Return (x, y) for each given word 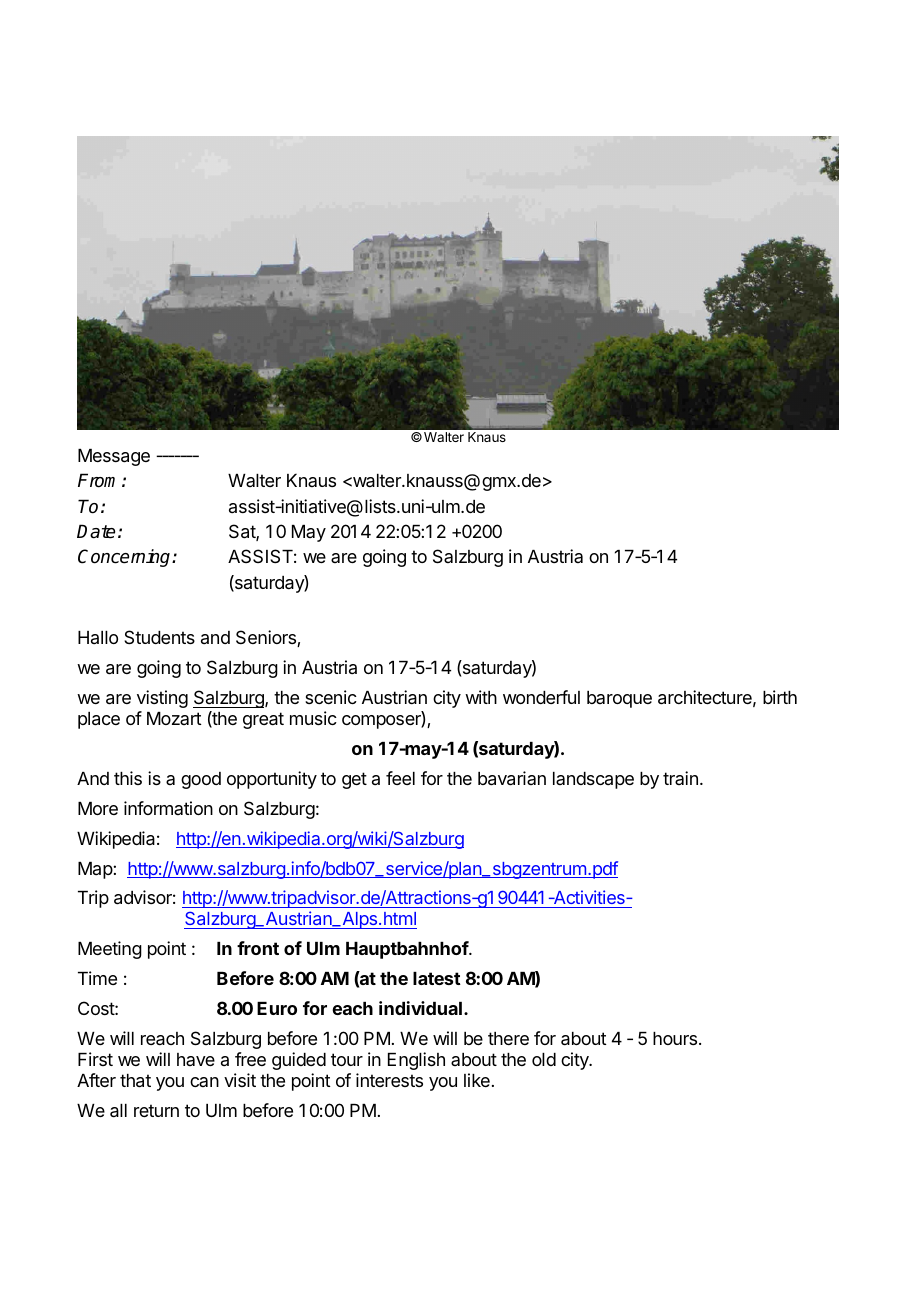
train (680, 778)
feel (400, 778)
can (204, 1082)
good (201, 780)
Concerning (125, 558)
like (477, 1080)
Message (114, 457)
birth (780, 697)
